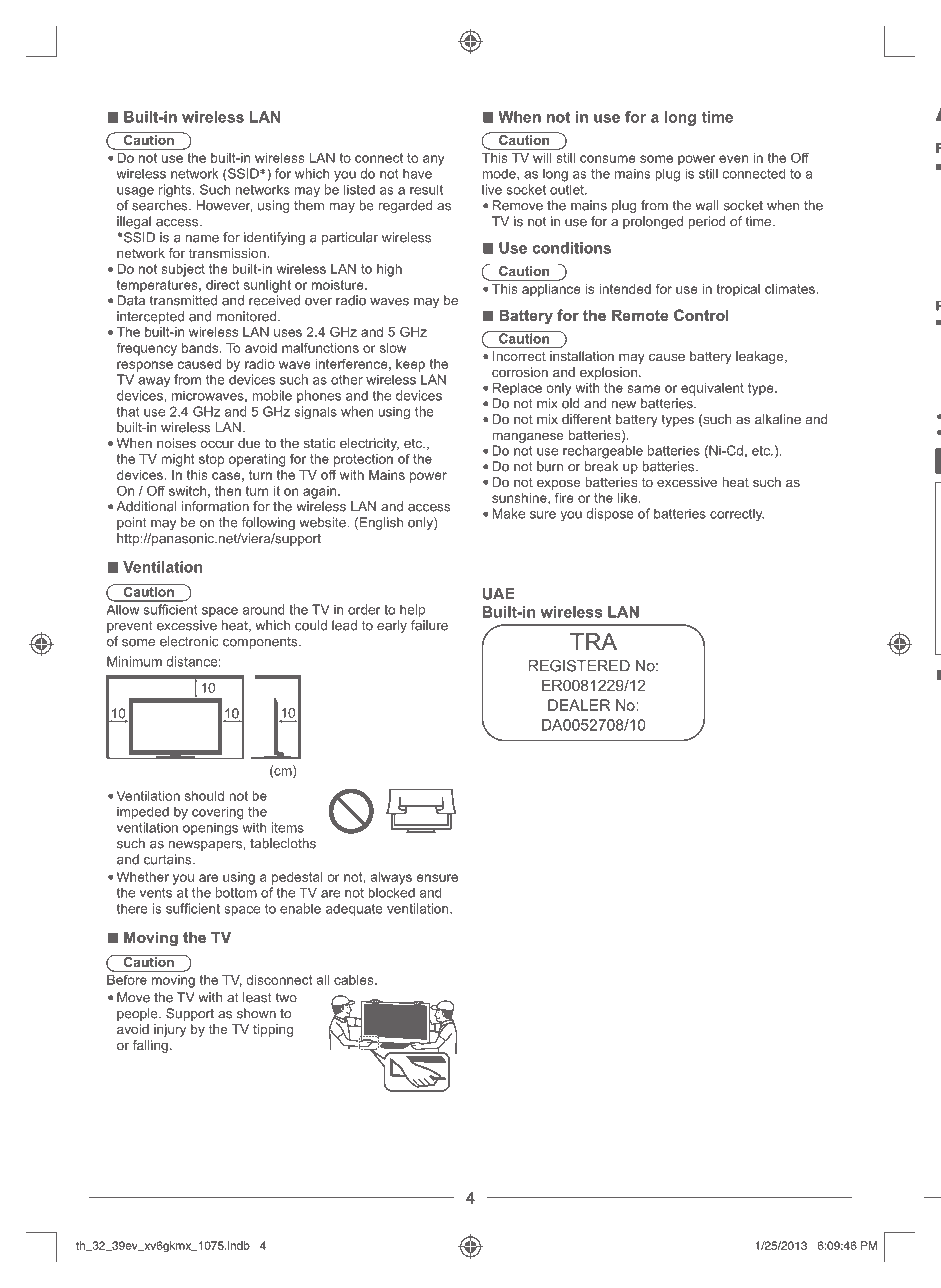 This screenshot has width=941, height=1288. I want to click on blocked, so click(391, 893).
